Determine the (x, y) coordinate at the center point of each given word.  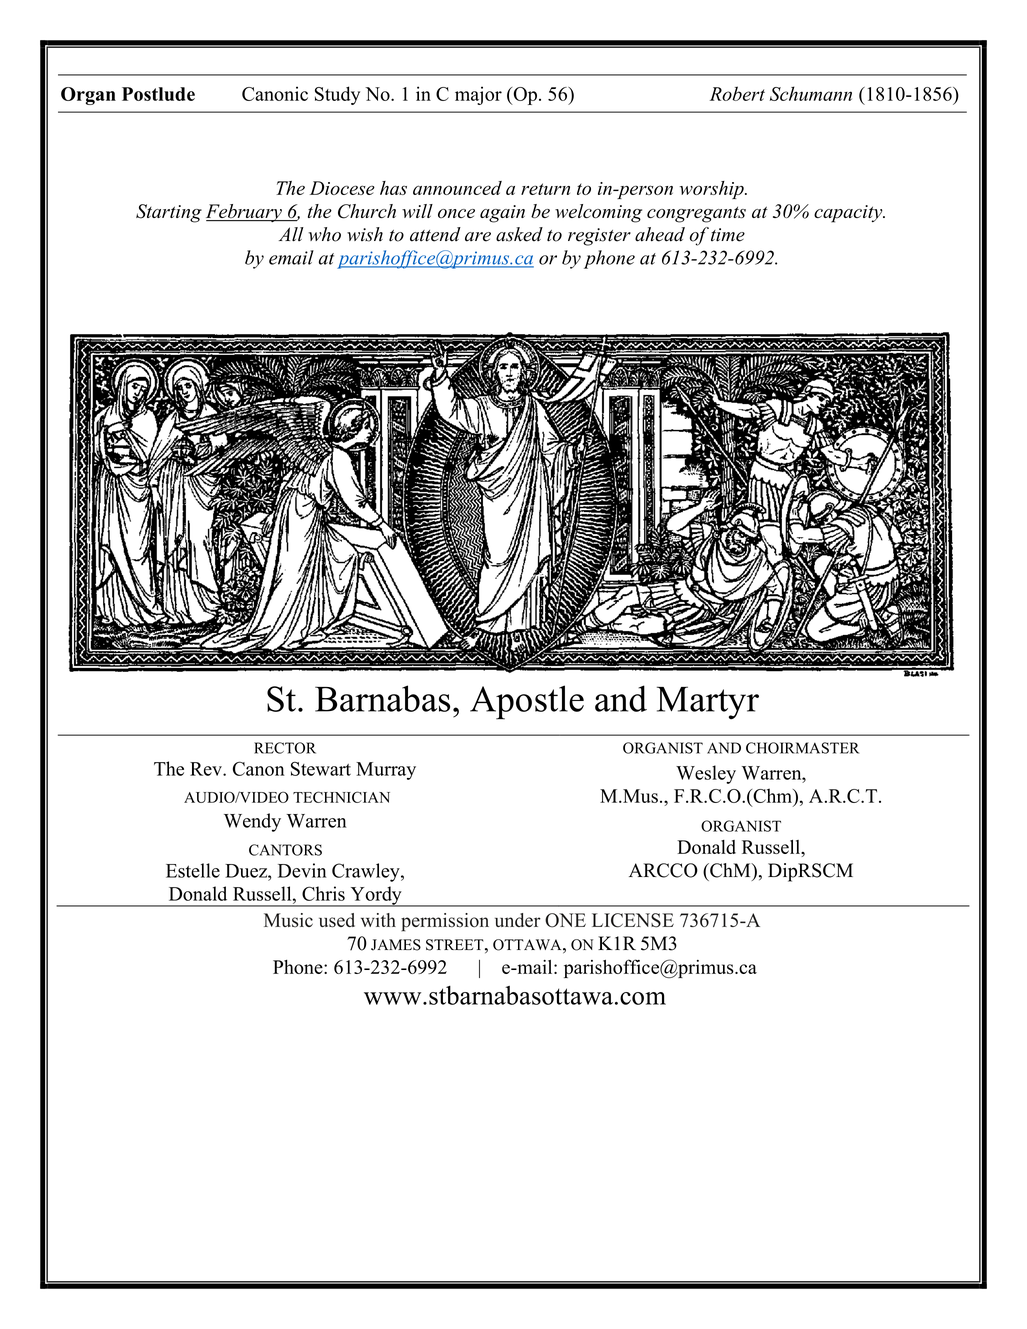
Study (337, 95)
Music (288, 920)
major (478, 95)
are (478, 237)
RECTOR (285, 748)
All (291, 234)
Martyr (708, 703)
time (728, 235)
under (518, 920)
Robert (737, 93)
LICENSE (633, 920)
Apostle (527, 702)
